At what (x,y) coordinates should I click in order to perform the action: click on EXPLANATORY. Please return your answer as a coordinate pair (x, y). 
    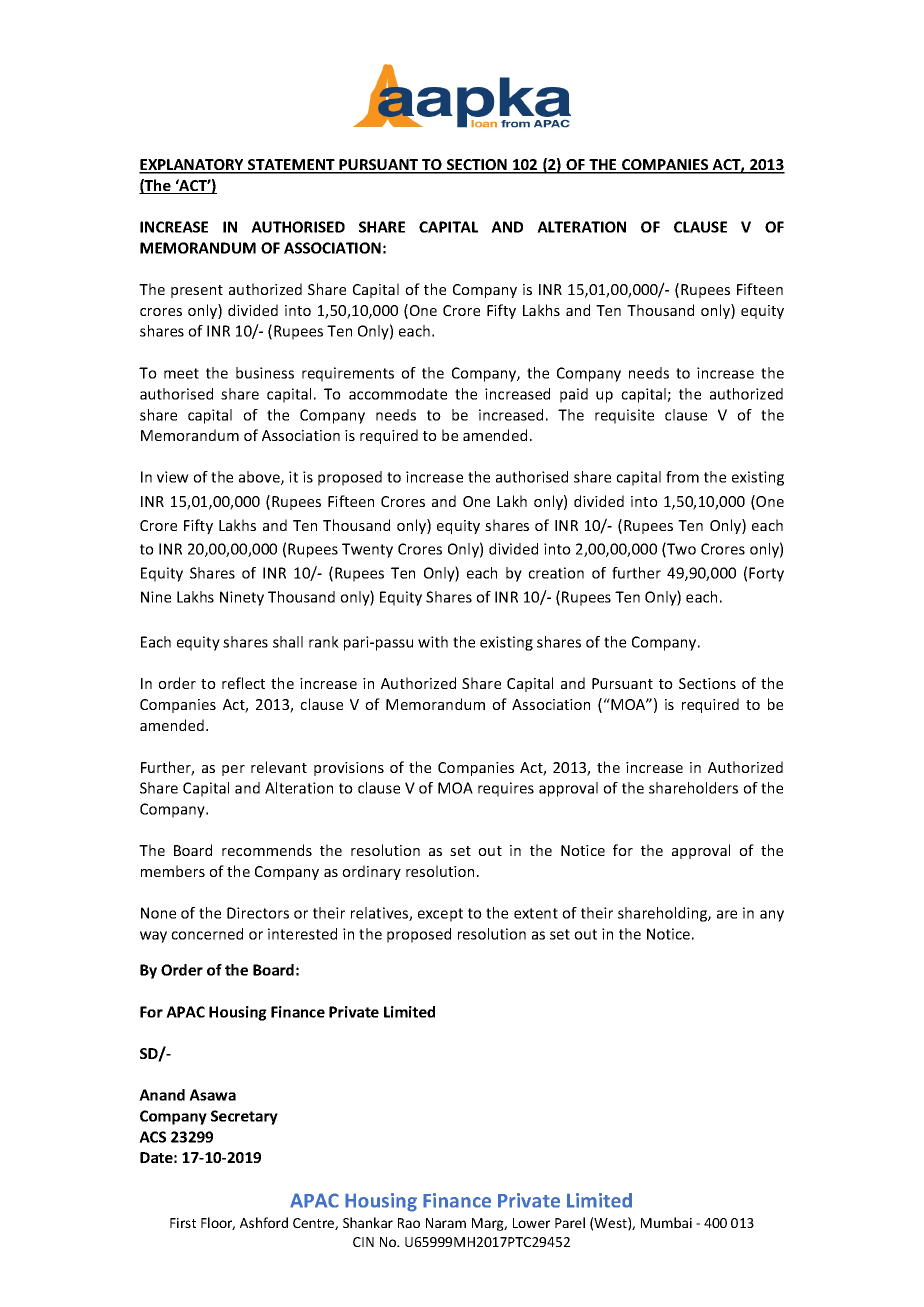
    Looking at the image, I should click on (192, 166).
